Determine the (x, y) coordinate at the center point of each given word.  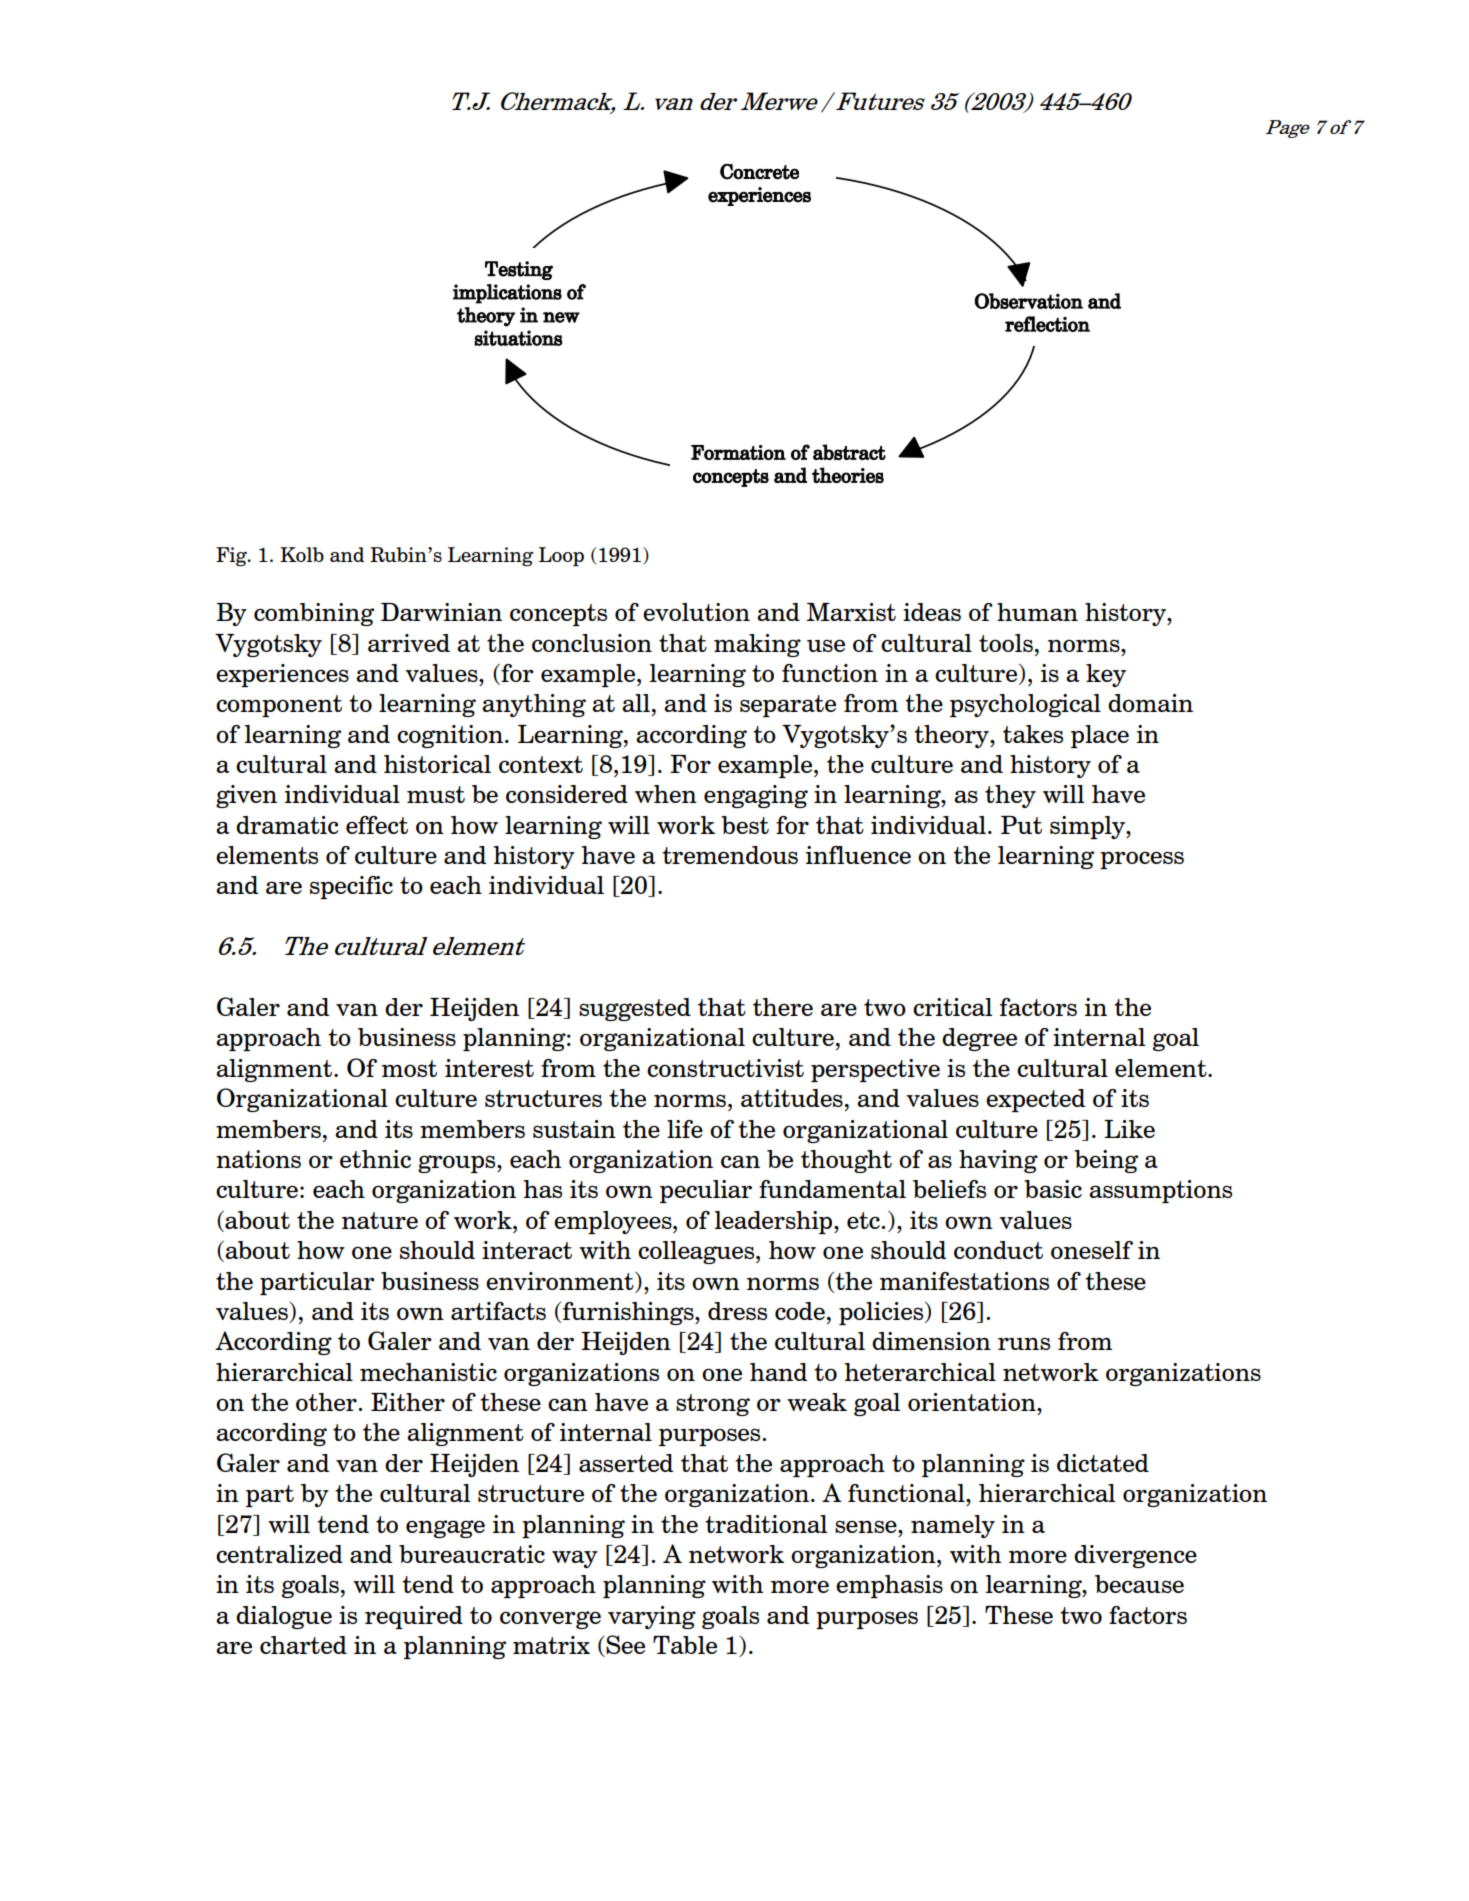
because (1139, 1584)
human (1037, 612)
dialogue (284, 1617)
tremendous (730, 855)
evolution (696, 612)
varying (652, 1617)
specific (351, 887)
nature (380, 1220)
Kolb (302, 554)
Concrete (759, 172)
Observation (1029, 301)
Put (1021, 825)
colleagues (697, 1252)
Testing (519, 270)
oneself (1092, 1250)
